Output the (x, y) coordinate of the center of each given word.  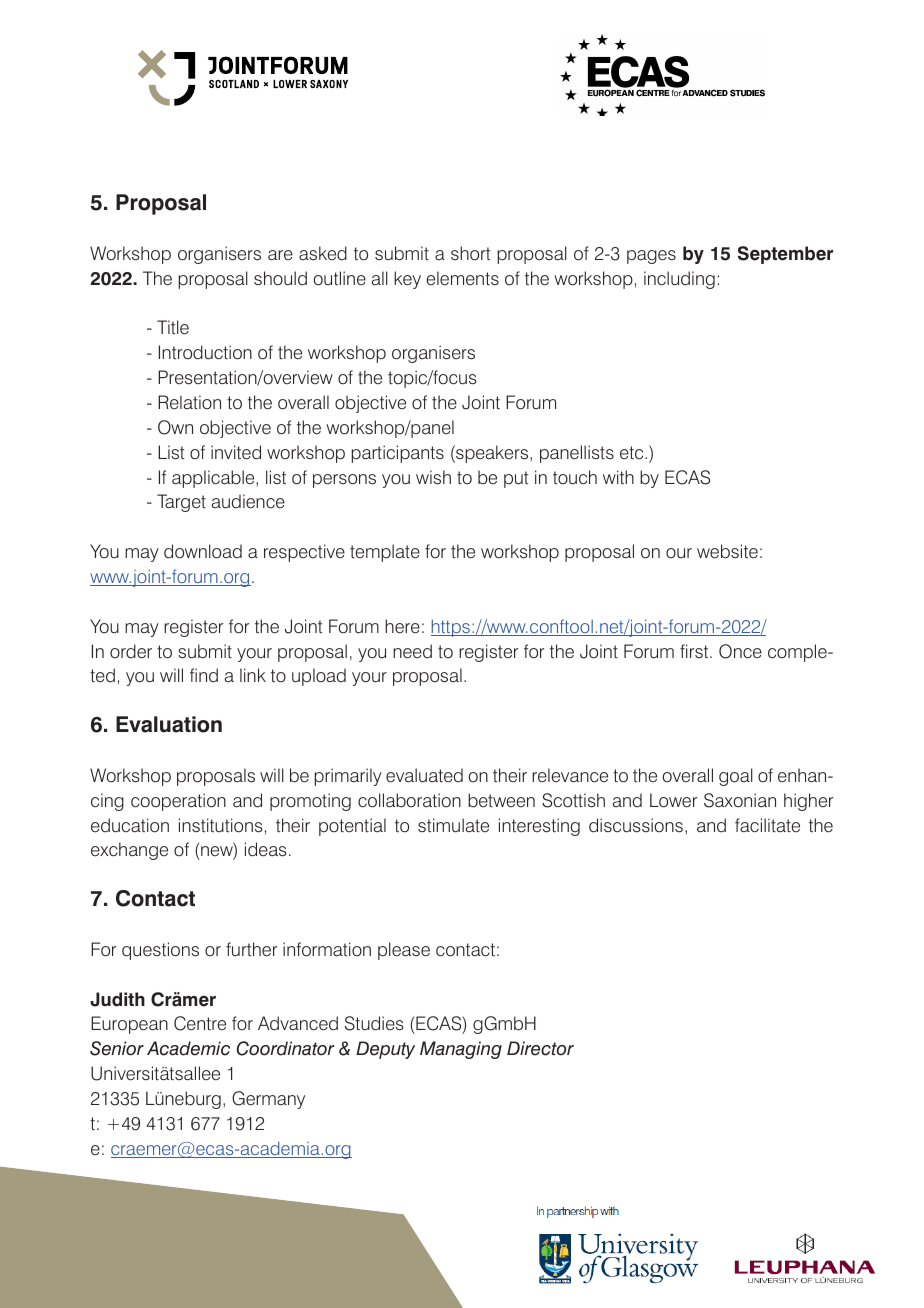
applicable (214, 479)
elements (463, 278)
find (204, 675)
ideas (266, 849)
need (412, 651)
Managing (461, 1050)
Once (740, 651)
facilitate (767, 825)
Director (540, 1048)
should (280, 278)
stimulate (453, 825)
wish (433, 477)
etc (633, 453)
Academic (188, 1048)
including (679, 280)
